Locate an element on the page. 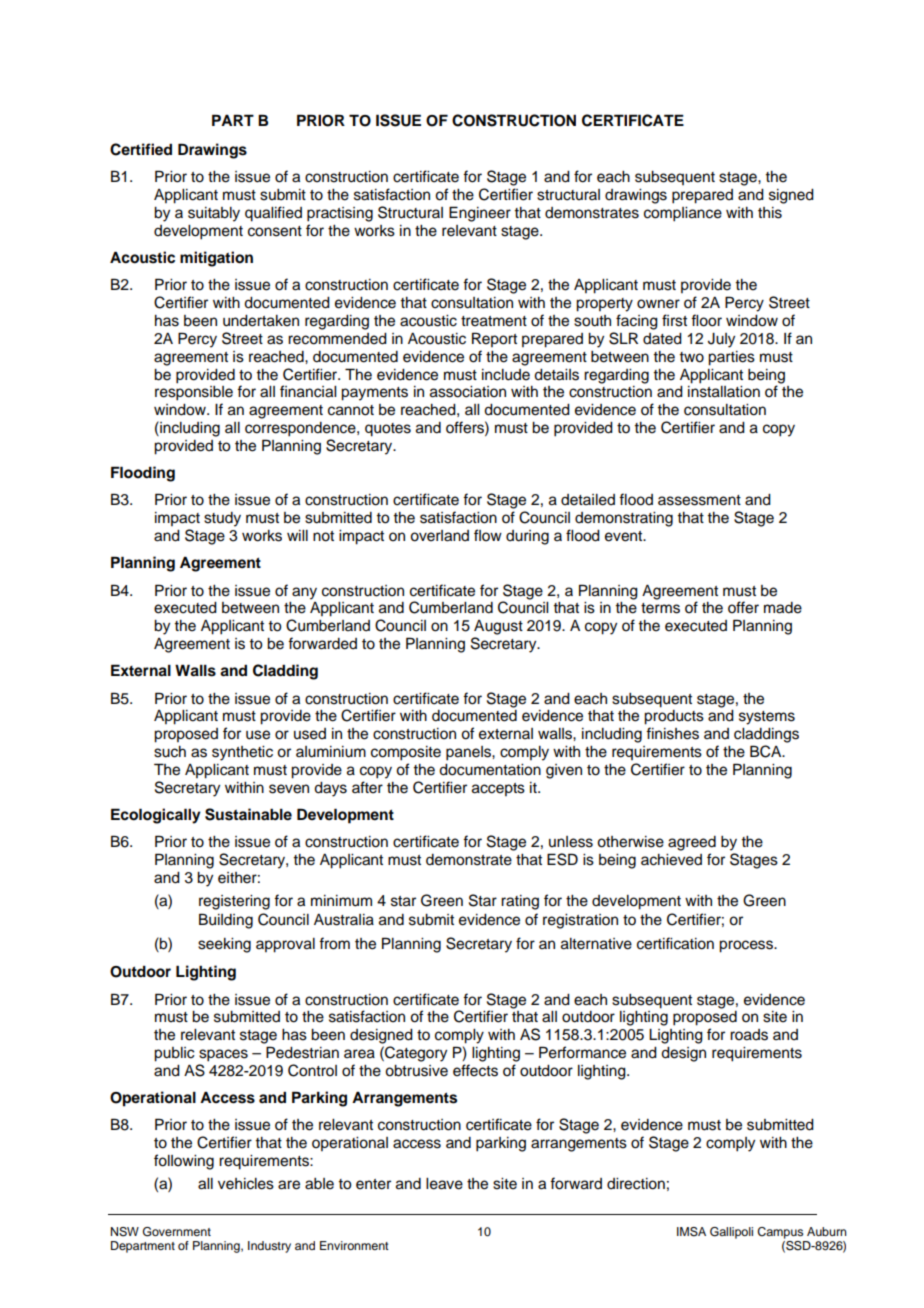  suitably is located at coordinates (214, 214).
